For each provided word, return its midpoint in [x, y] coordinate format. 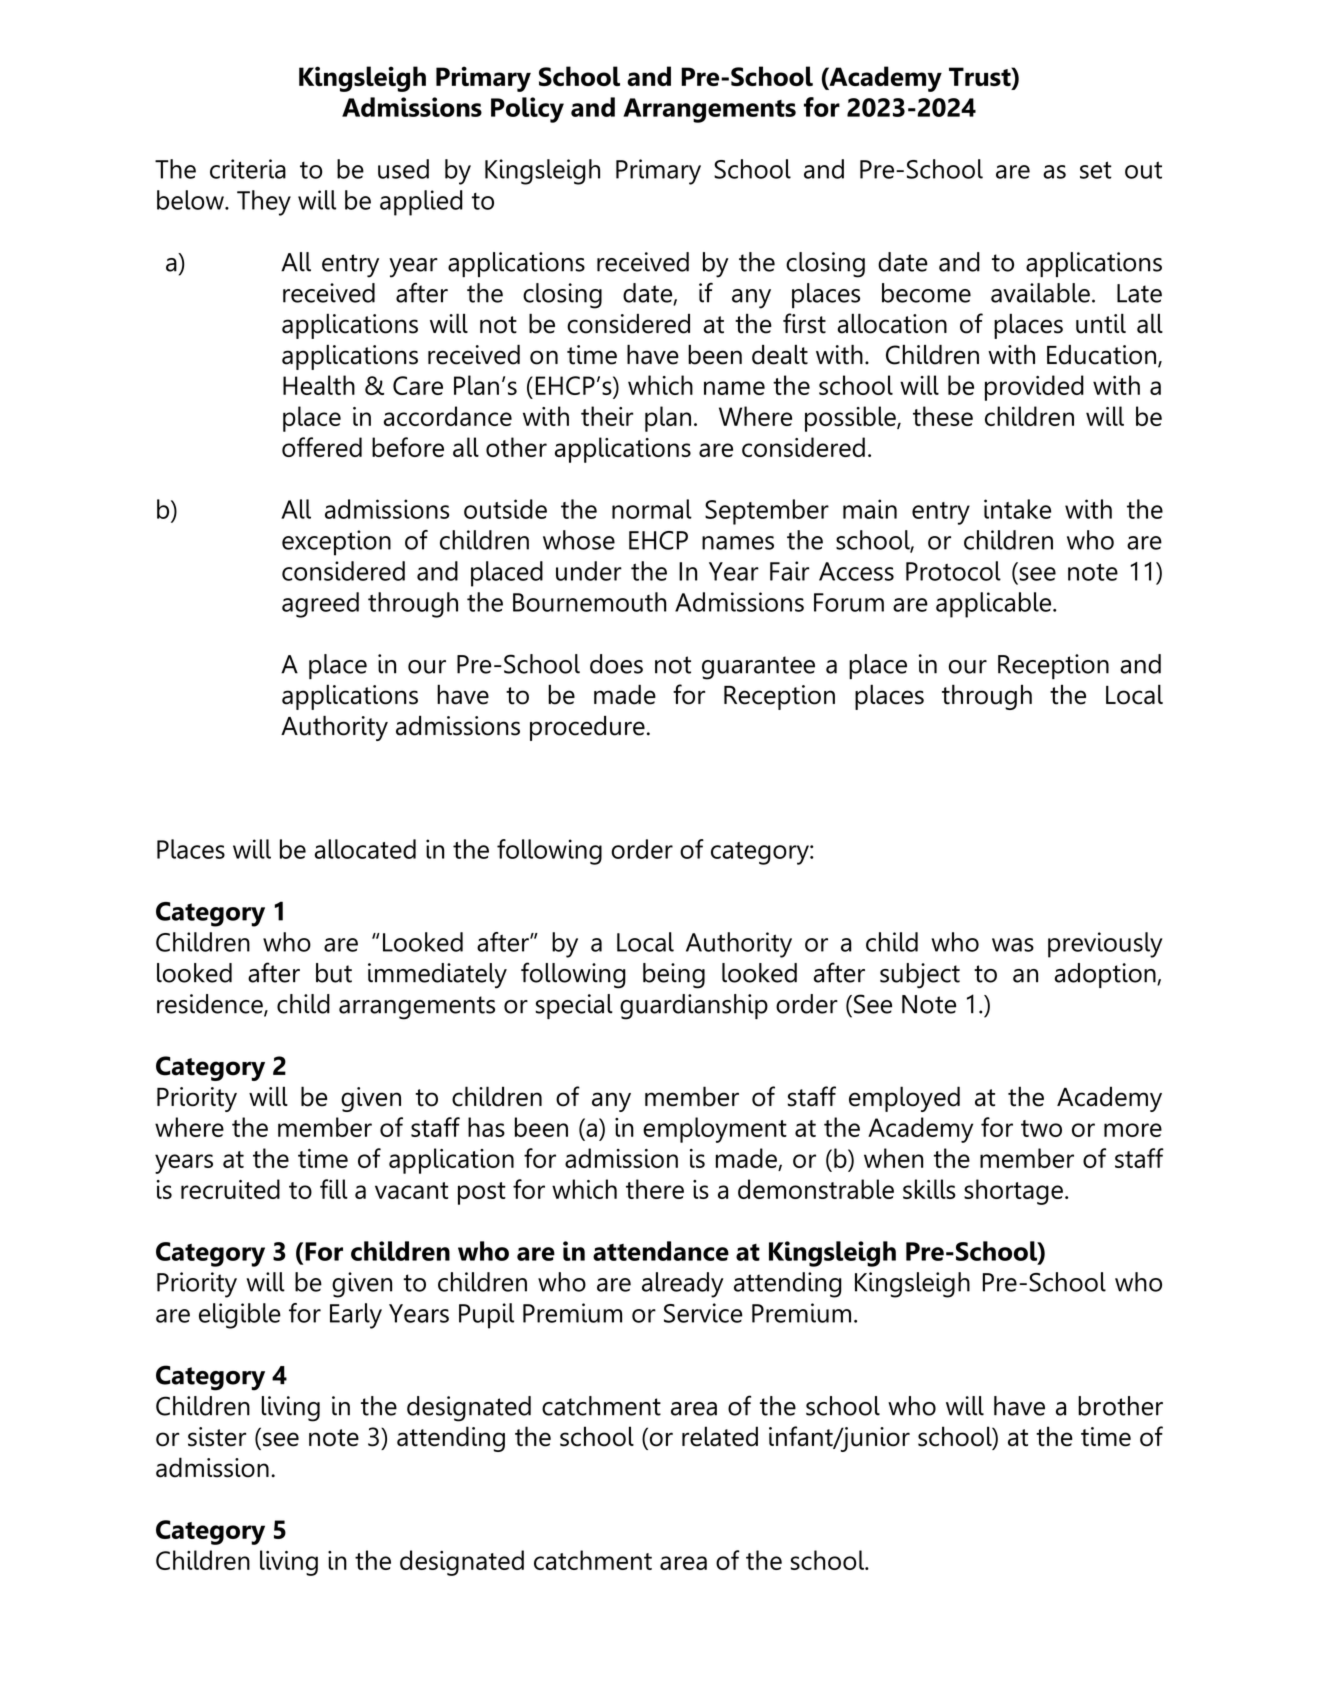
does [616, 664]
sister [217, 1437]
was [1013, 945]
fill [334, 1189]
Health [319, 385]
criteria [248, 169]
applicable [995, 605]
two [1041, 1128]
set [1096, 170]
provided [1034, 388]
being [674, 976]
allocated [365, 849]
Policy [527, 110]
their [607, 416]
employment [715, 1130]
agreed [320, 605]
